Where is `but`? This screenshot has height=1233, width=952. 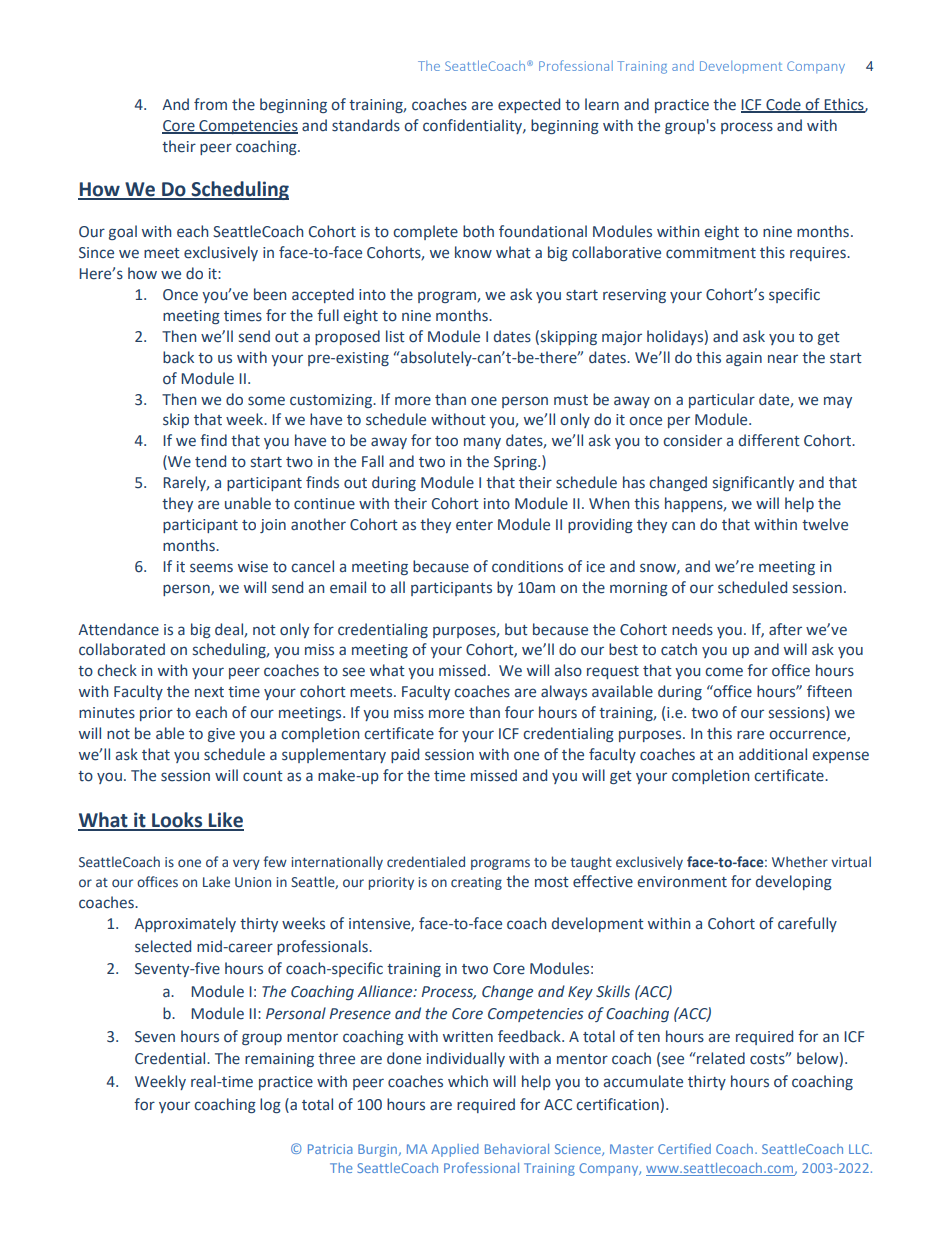 but is located at coordinates (516, 629).
